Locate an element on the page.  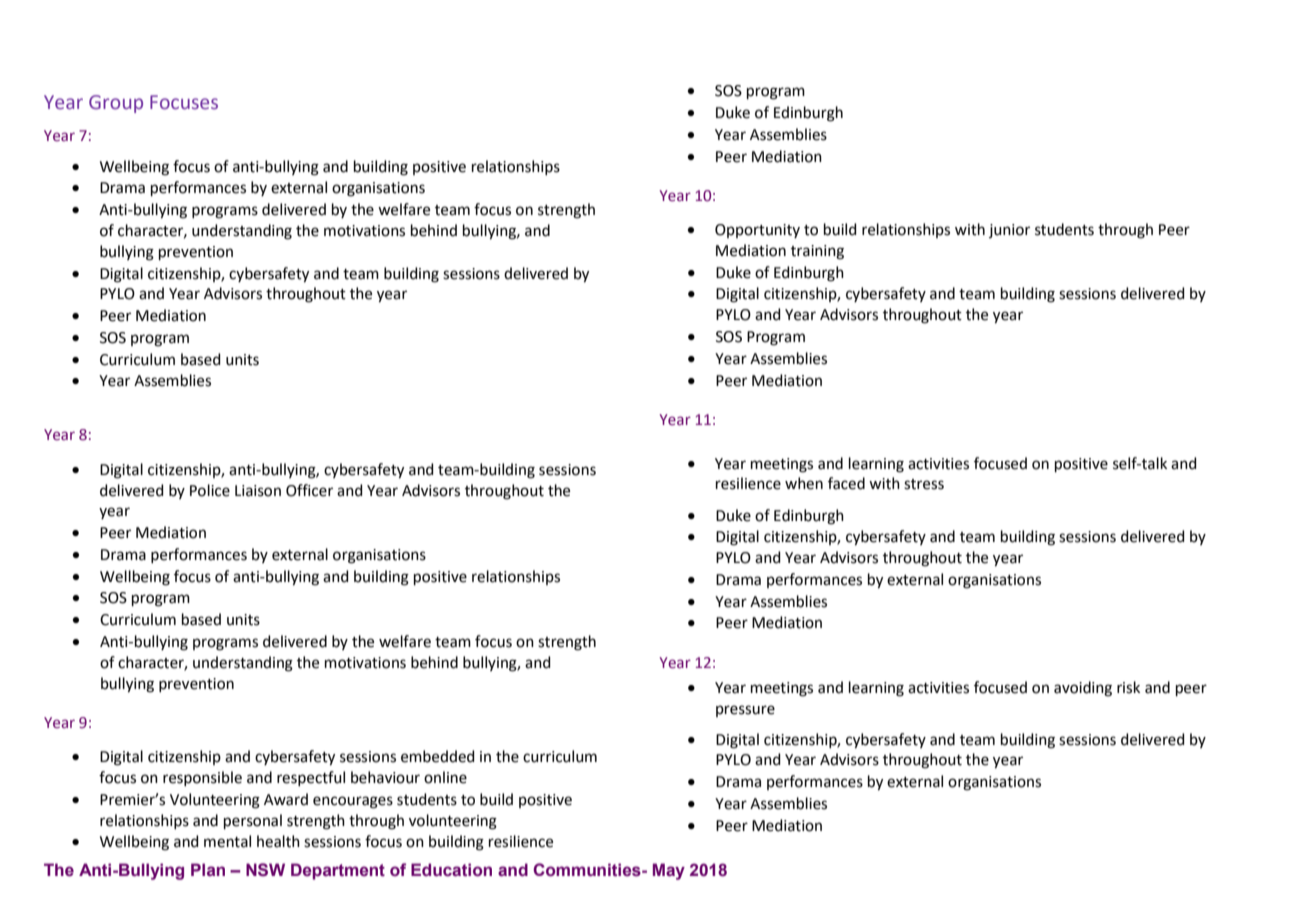
junior is located at coordinates (1009, 231).
